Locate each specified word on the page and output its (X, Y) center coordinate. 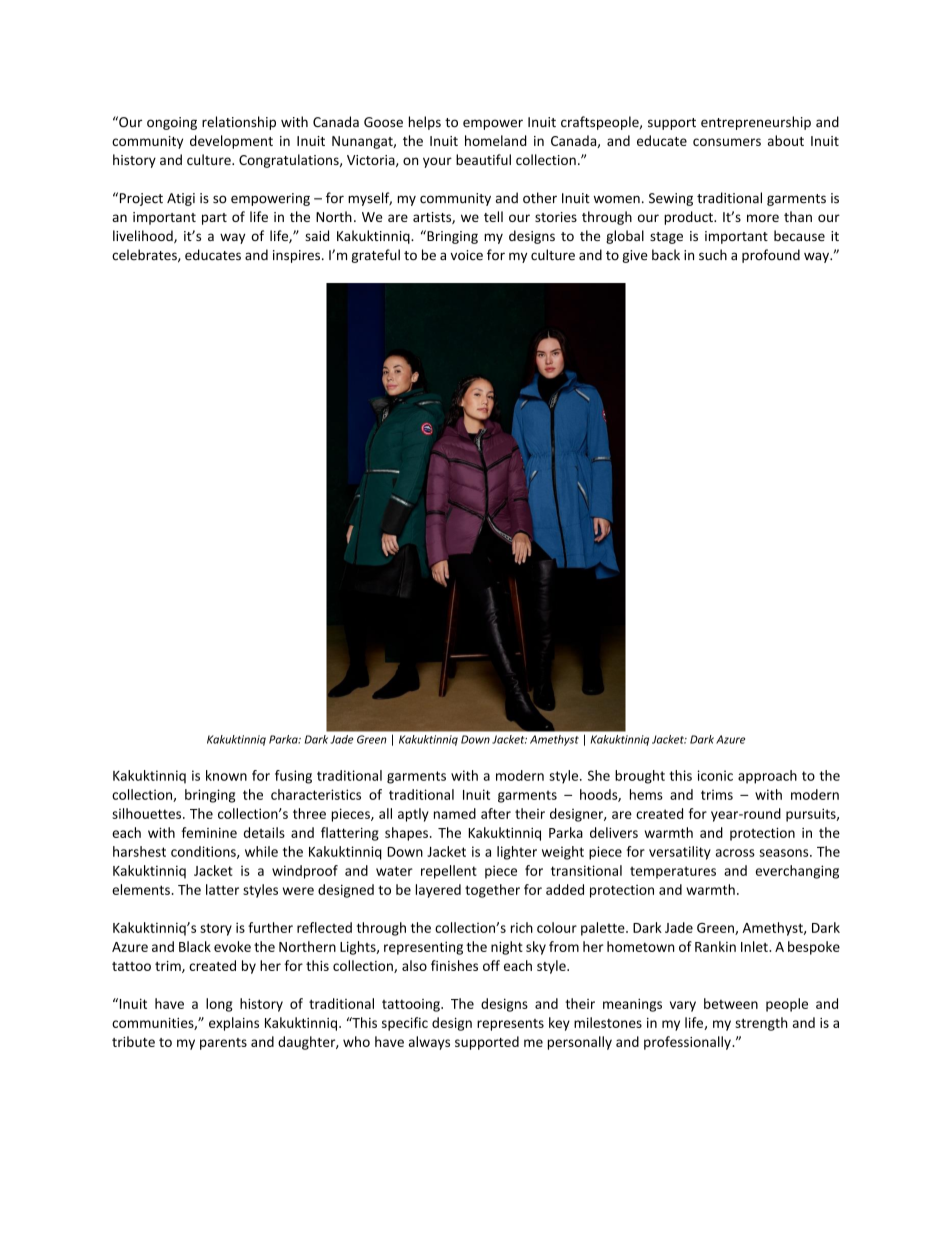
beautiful (483, 159)
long (219, 1005)
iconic (715, 775)
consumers (727, 142)
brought (640, 777)
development (231, 142)
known (226, 775)
